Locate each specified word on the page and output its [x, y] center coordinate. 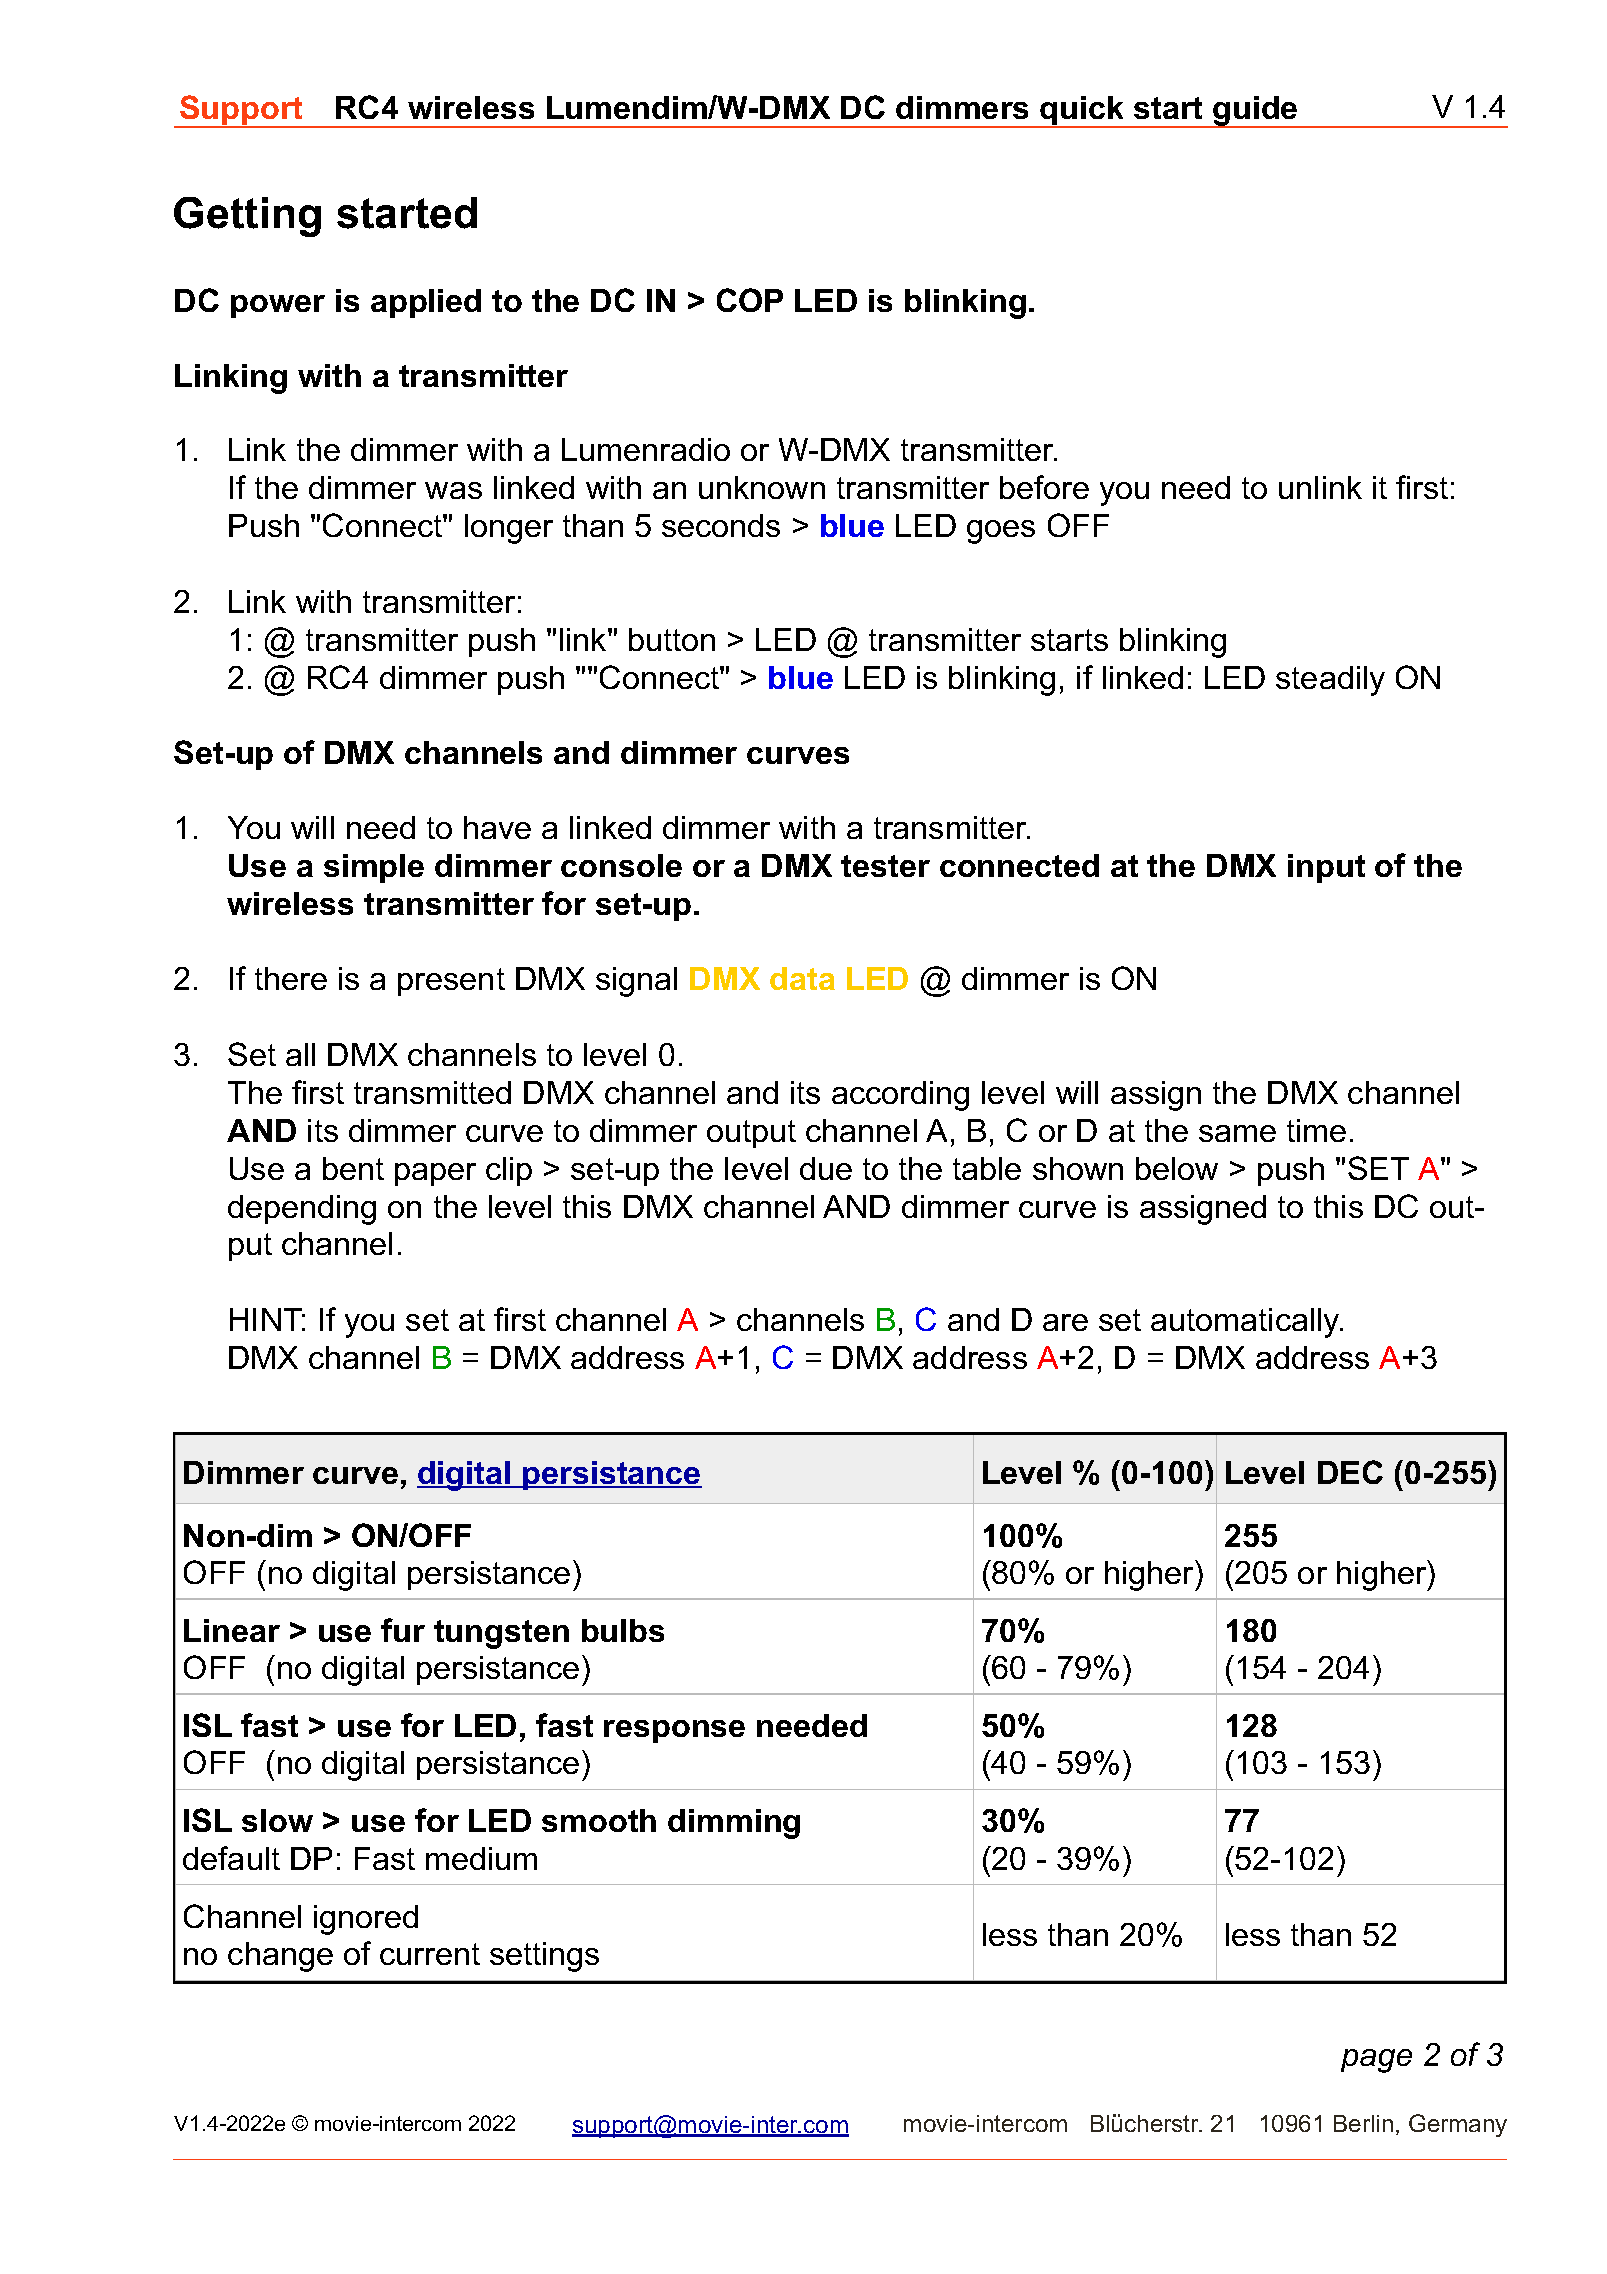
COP [750, 300]
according [900, 1096]
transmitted [432, 1092]
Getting [247, 217]
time [1316, 1130]
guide [1255, 112]
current [430, 1954]
